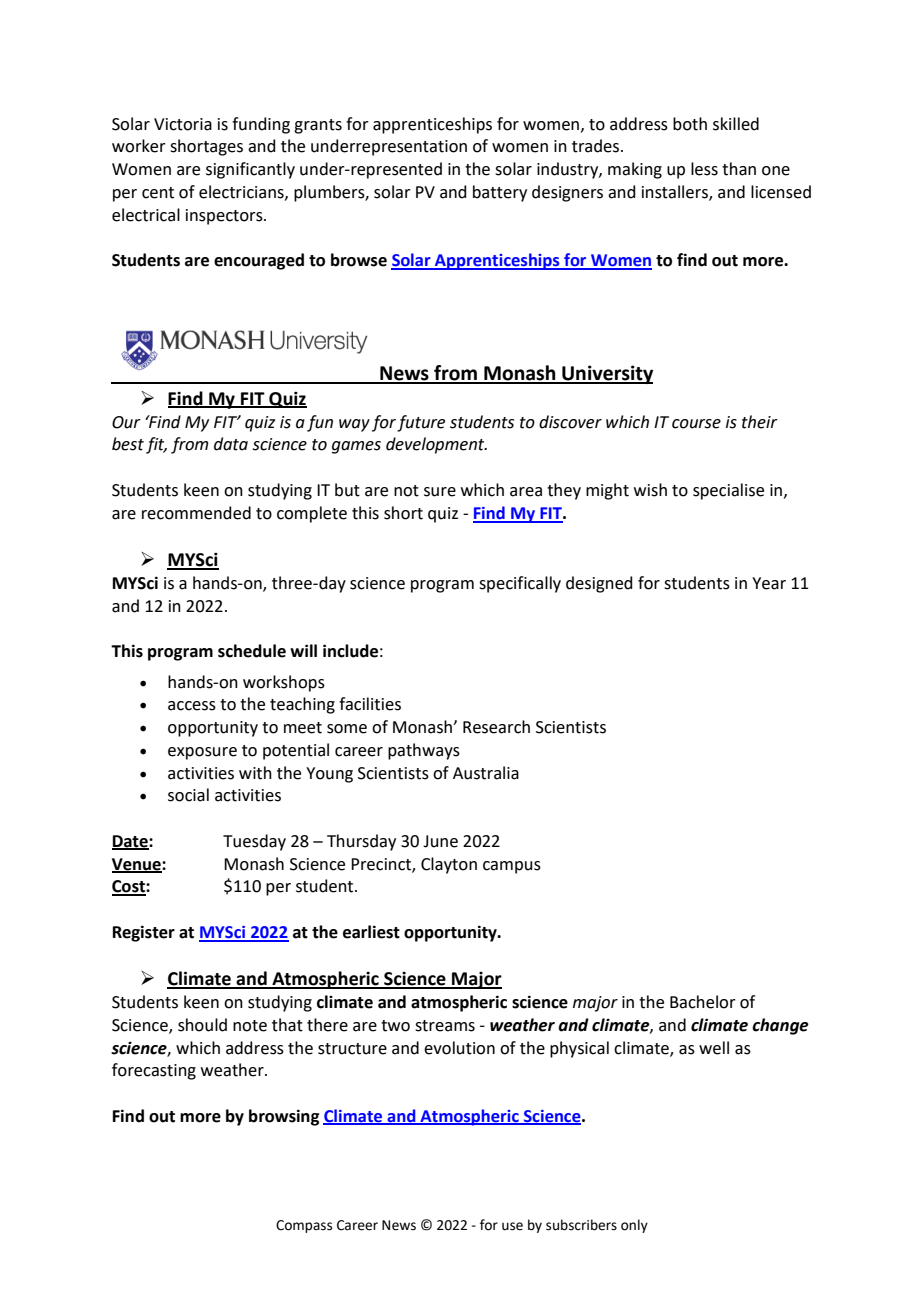 This screenshot has height=1308, width=924. I want to click on battery, so click(500, 193).
